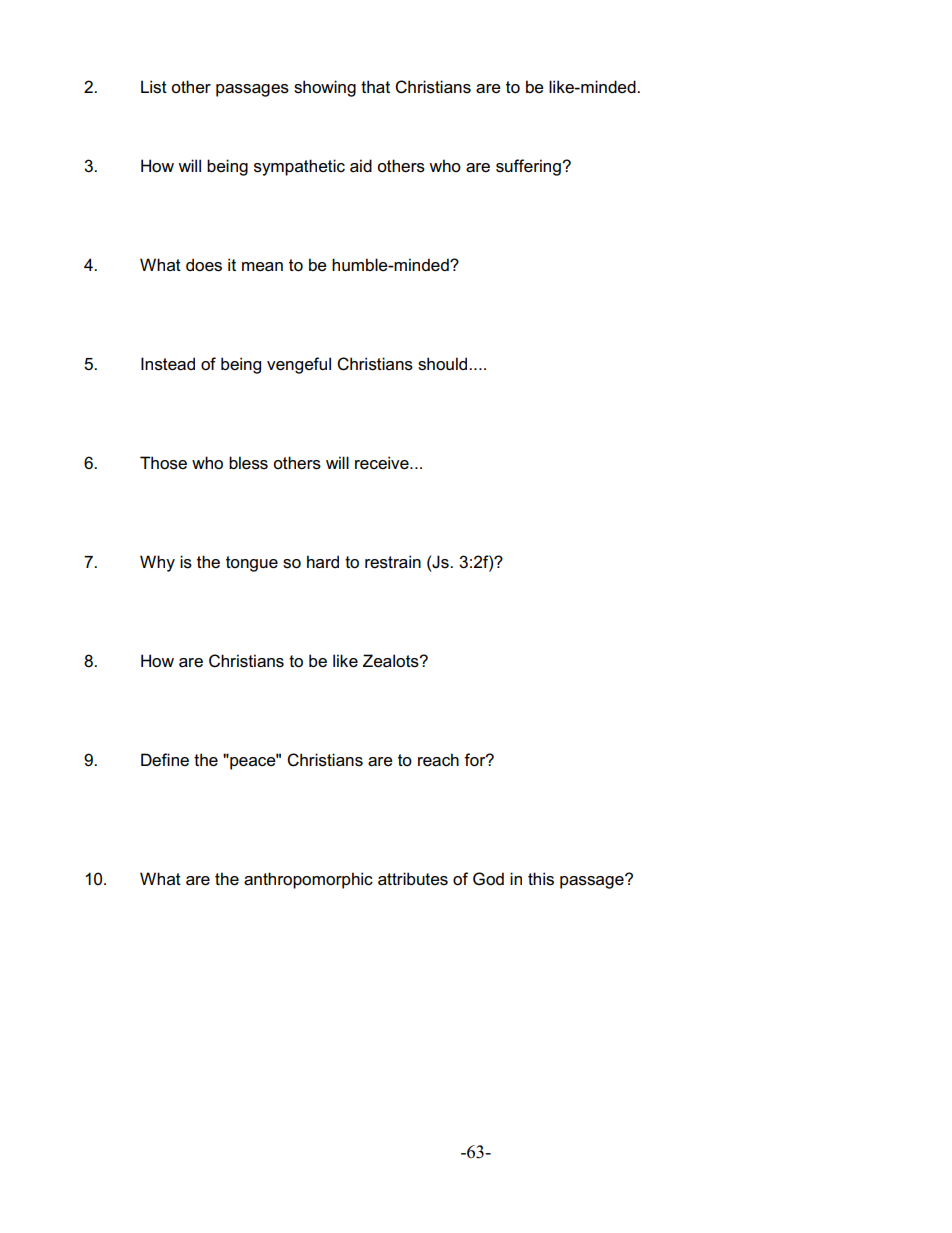 The image size is (952, 1233). Describe the element at coordinates (325, 88) in the screenshot. I see `showing` at that location.
